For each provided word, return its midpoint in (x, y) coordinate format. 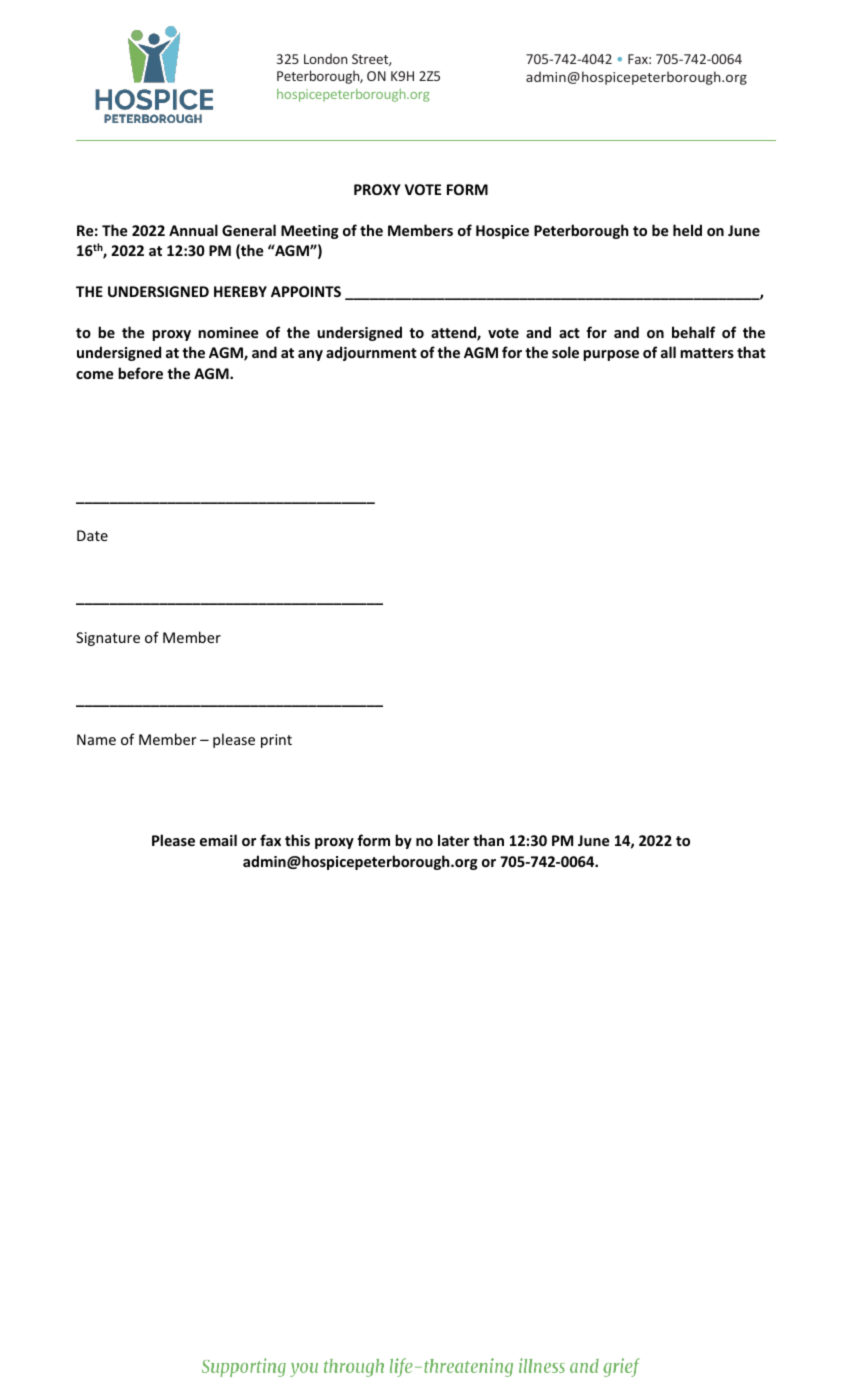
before (140, 373)
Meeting (309, 232)
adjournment (371, 353)
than (488, 840)
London (325, 58)
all (668, 352)
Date (92, 535)
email (218, 840)
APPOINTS (306, 291)
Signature (108, 639)
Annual (193, 230)
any (310, 355)
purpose (611, 355)
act (569, 333)
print (276, 741)
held (687, 230)
